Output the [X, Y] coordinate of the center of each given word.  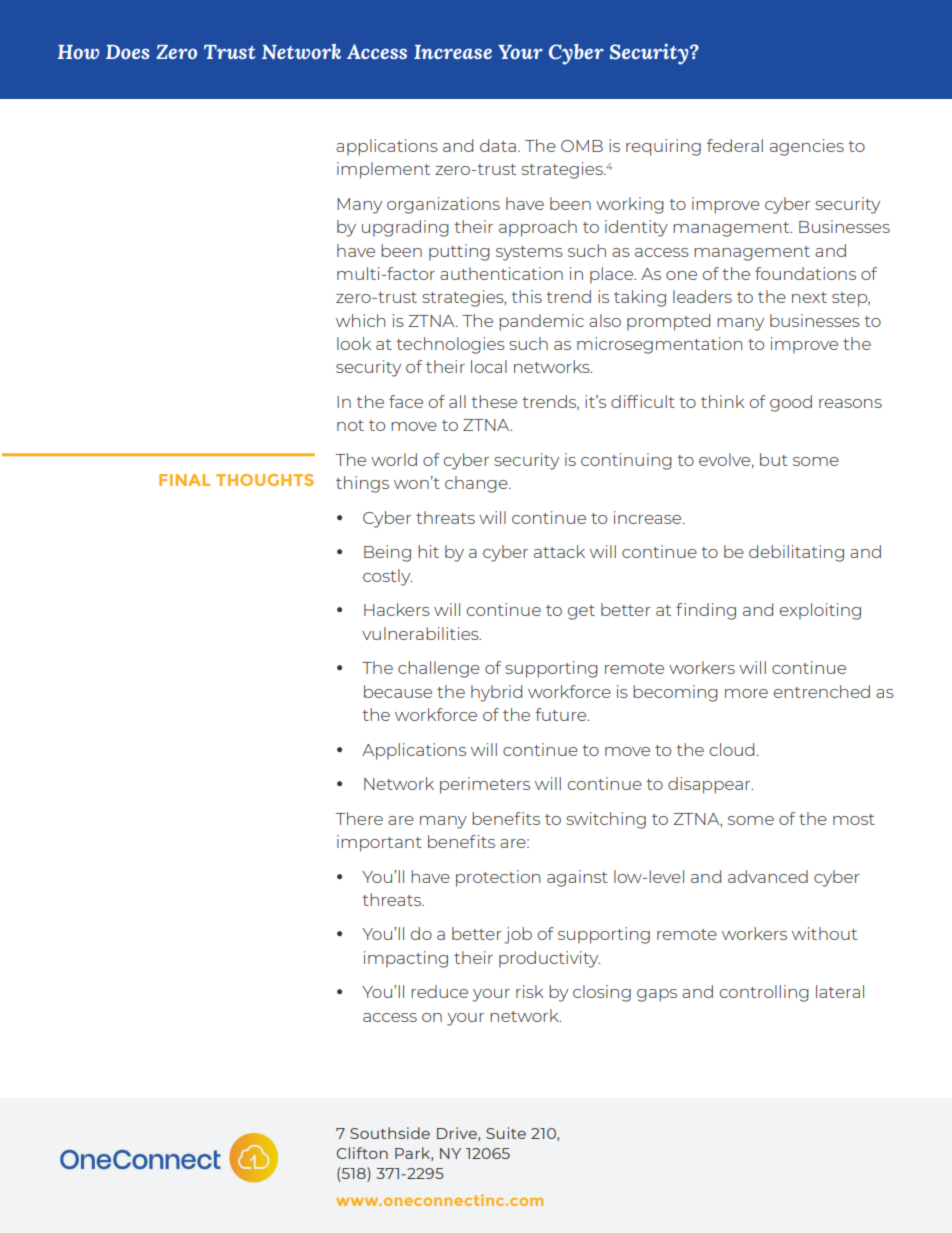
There [359, 818]
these [494, 401]
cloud [731, 749]
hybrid [496, 693]
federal [735, 145]
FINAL [184, 480]
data [498, 145]
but [774, 459]
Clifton [362, 1153]
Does [127, 52]
